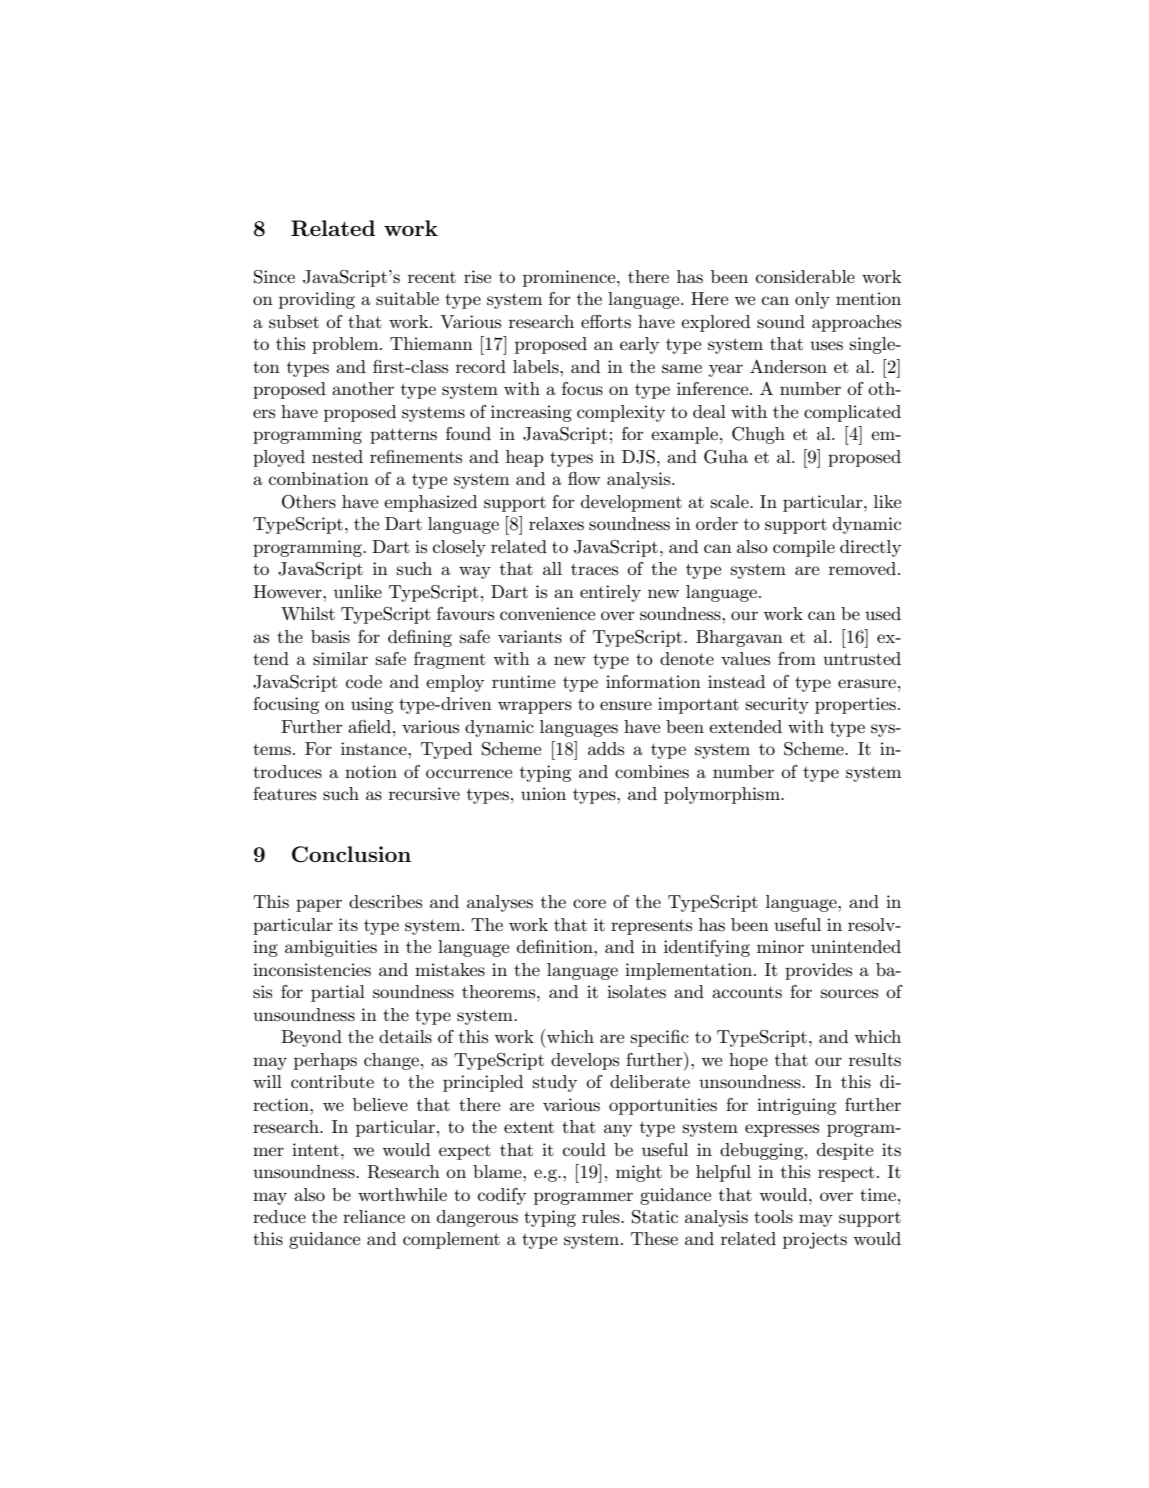 This image has height=1488, width=1149. What do you see at coordinates (812, 300) in the image?
I see `only` at bounding box center [812, 300].
